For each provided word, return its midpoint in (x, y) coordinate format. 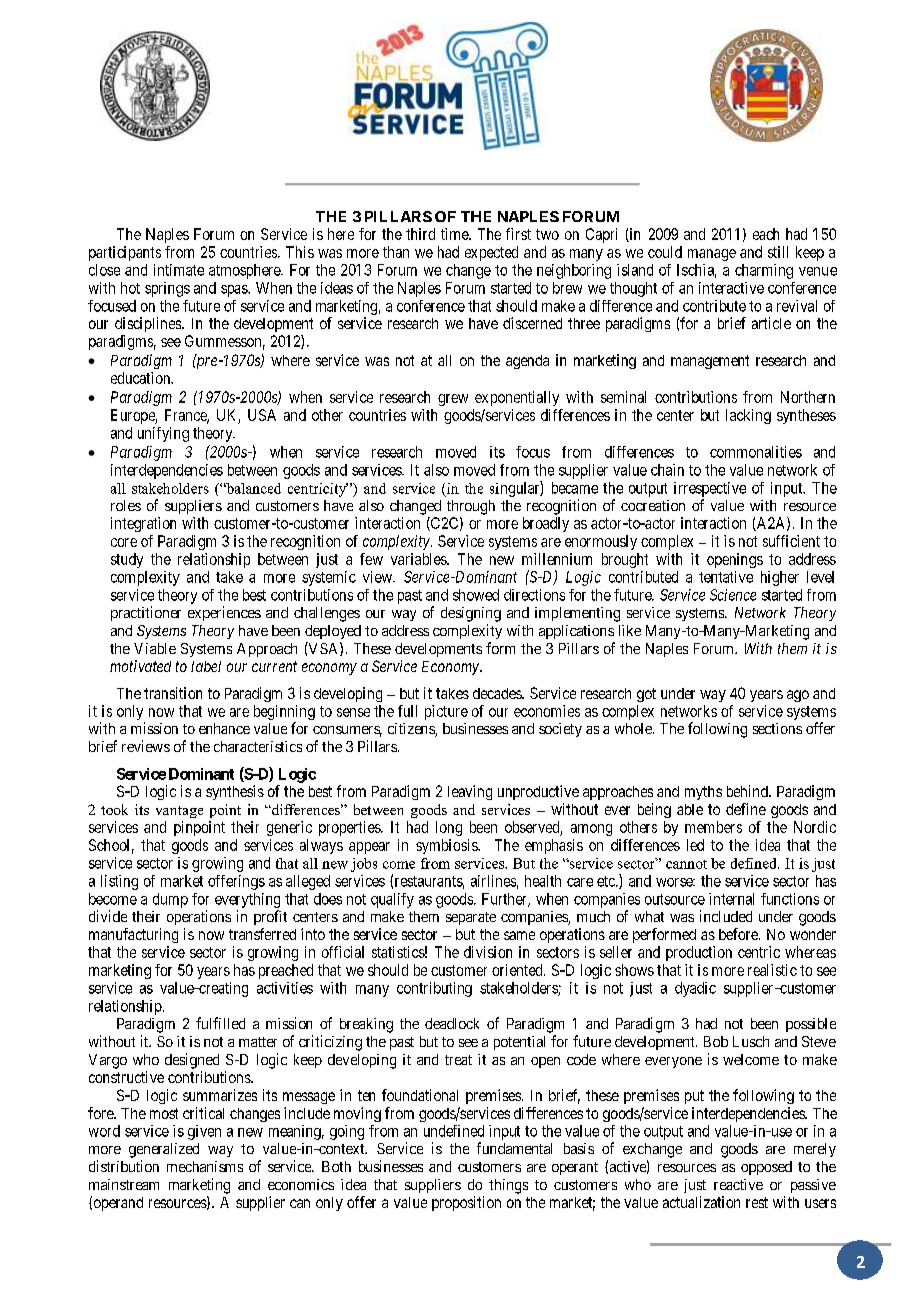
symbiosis (447, 846)
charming (764, 271)
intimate (179, 270)
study (127, 560)
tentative (726, 577)
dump (170, 900)
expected (491, 253)
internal (731, 899)
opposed (766, 1168)
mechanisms (205, 1166)
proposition (466, 1203)
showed (476, 595)
